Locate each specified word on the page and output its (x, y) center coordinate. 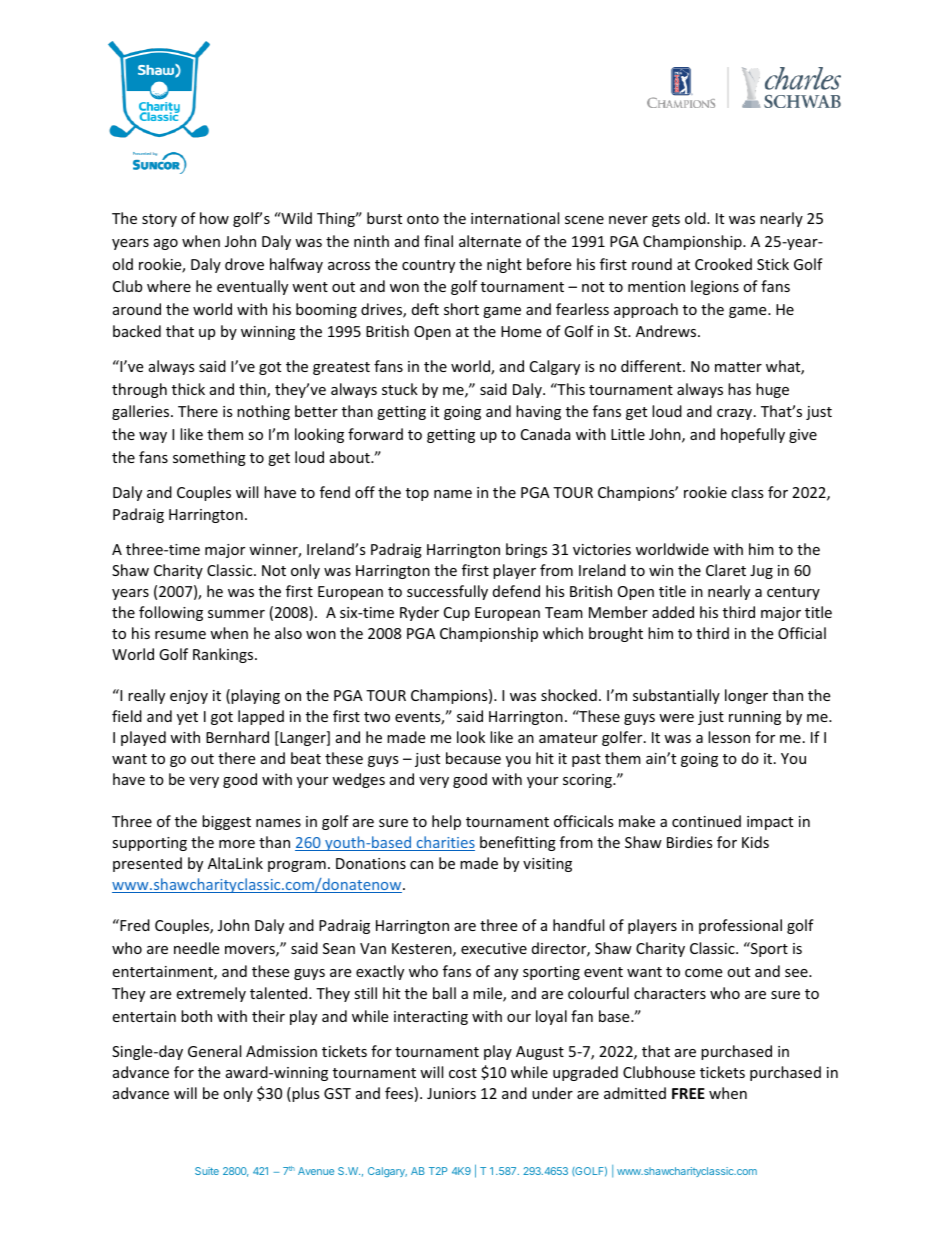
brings (526, 550)
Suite (207, 1171)
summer (236, 614)
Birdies (690, 842)
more (237, 844)
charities (444, 843)
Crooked (723, 264)
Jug (761, 572)
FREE (688, 1093)
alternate (490, 241)
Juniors (451, 1093)
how (214, 218)
